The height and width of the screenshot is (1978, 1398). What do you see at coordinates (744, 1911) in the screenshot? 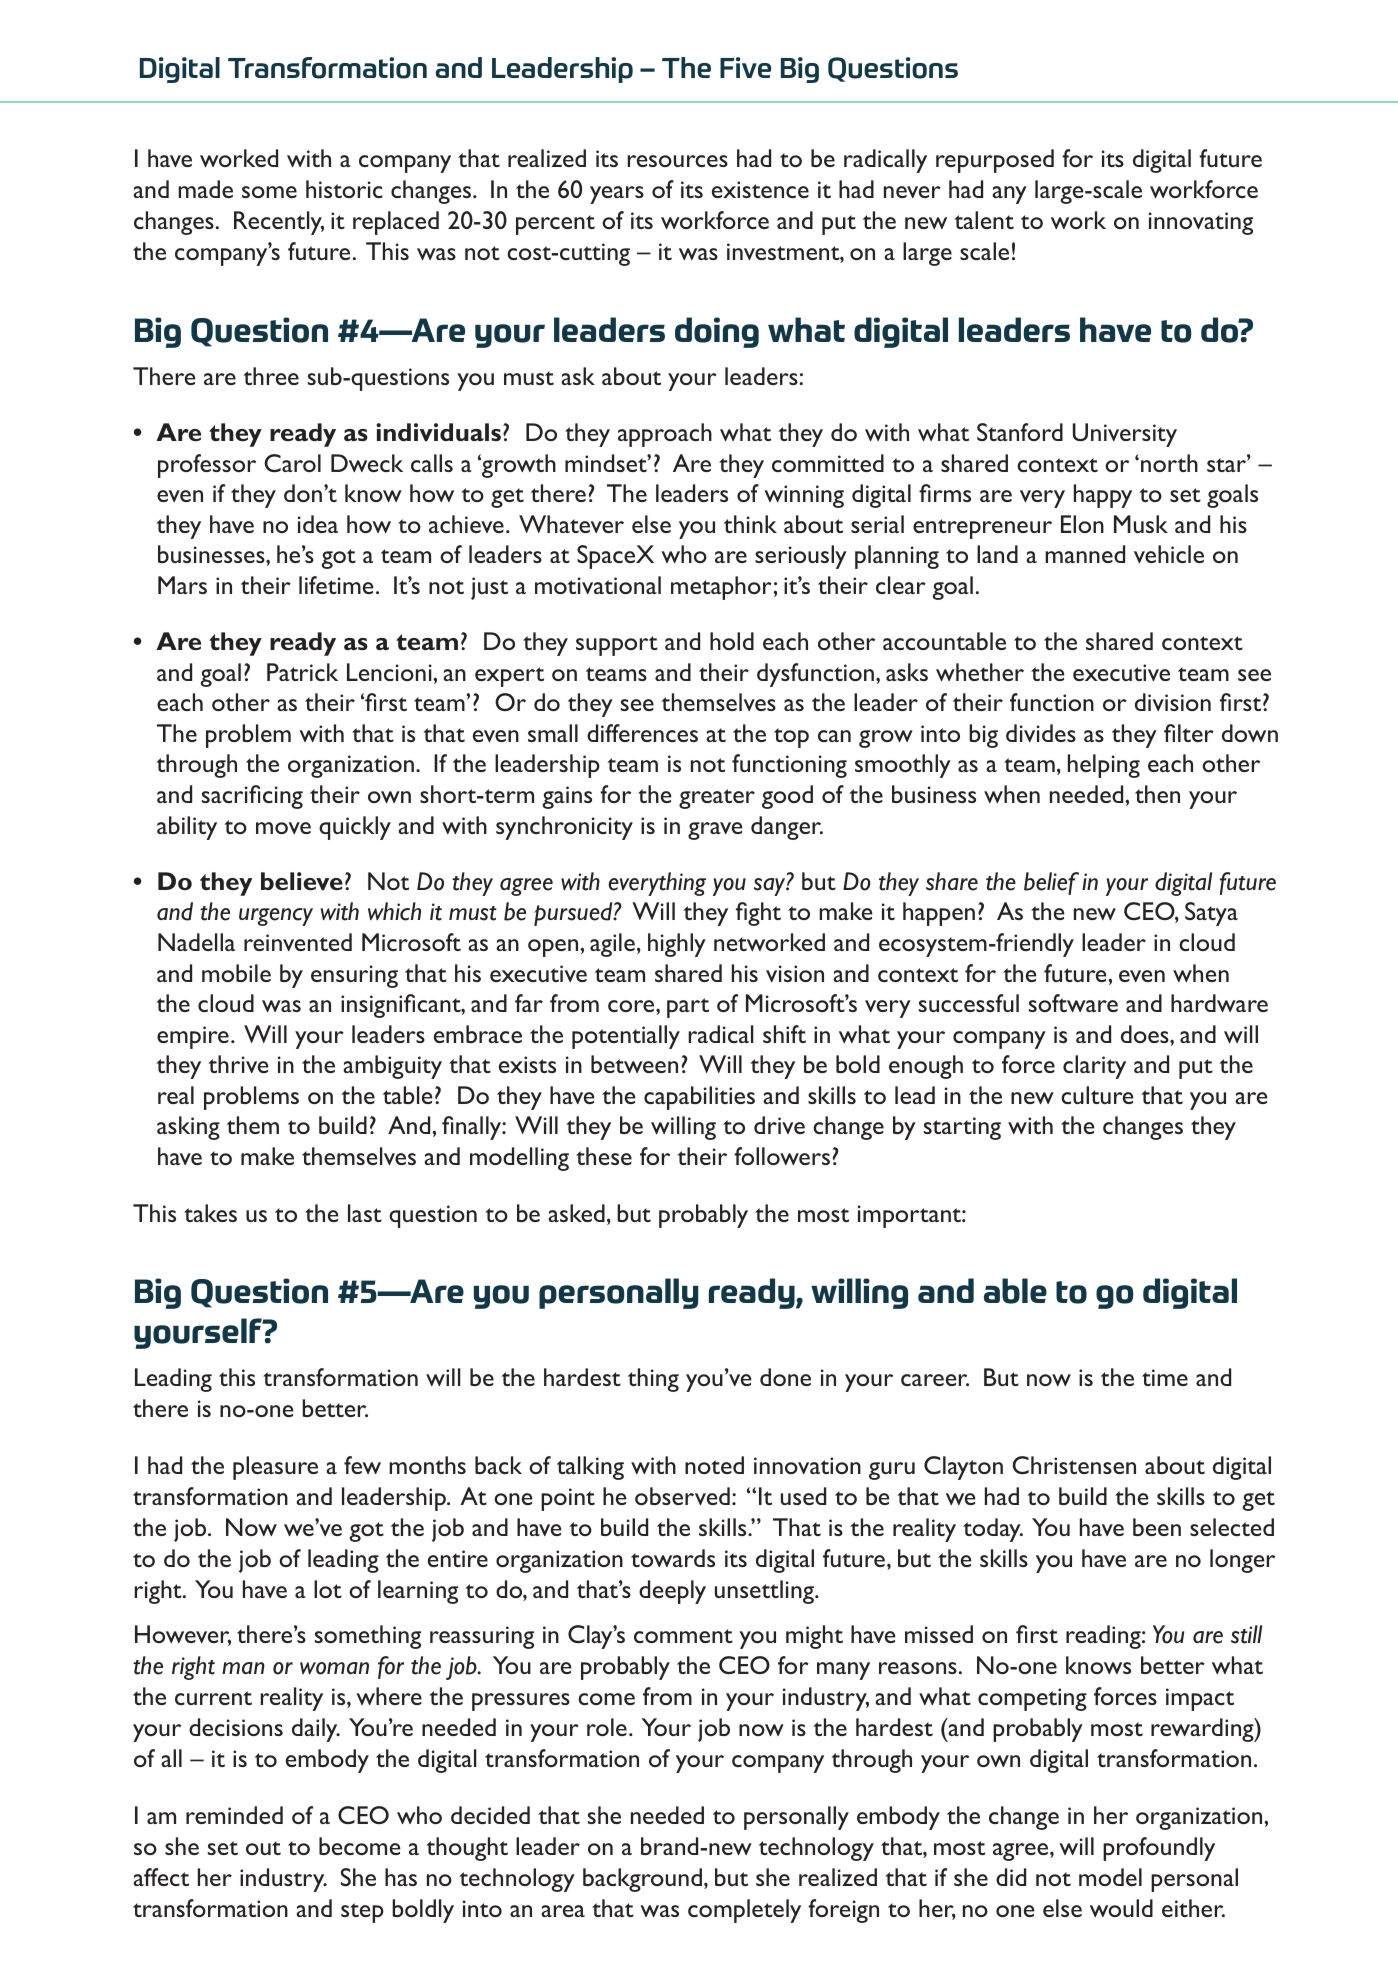
I see `completely` at bounding box center [744, 1911].
